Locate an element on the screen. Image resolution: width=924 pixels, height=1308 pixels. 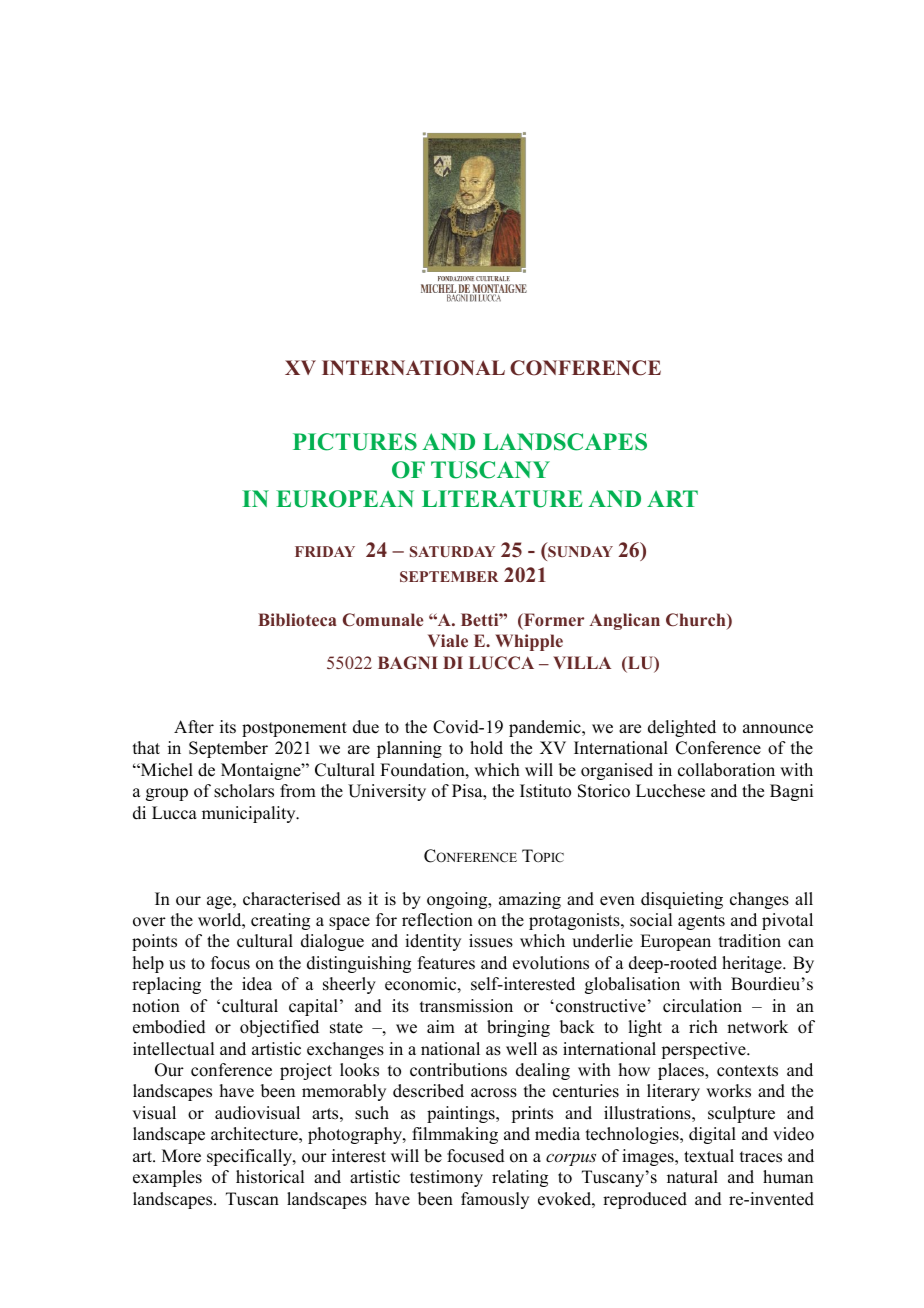
University is located at coordinates (387, 792).
